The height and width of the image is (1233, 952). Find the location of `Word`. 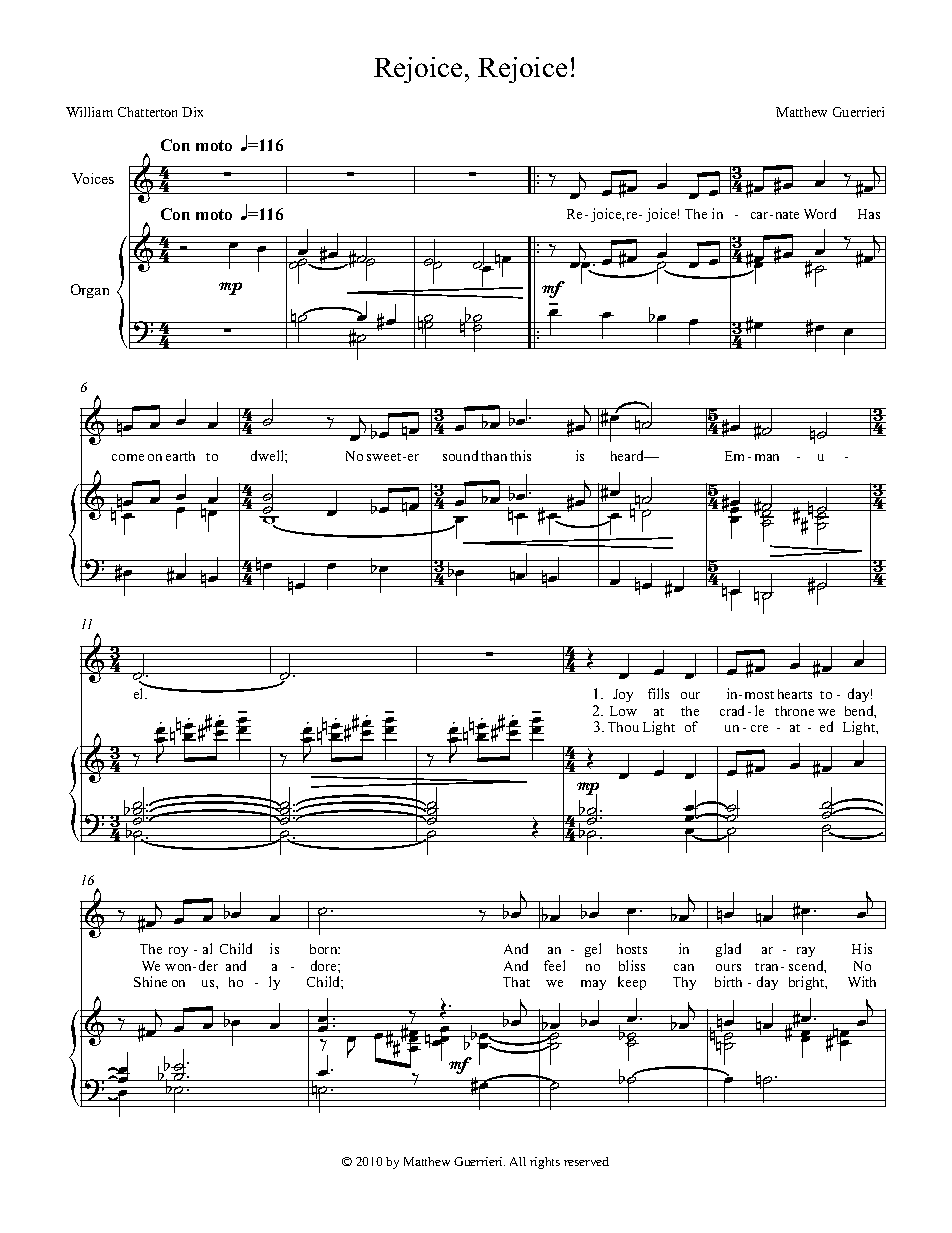

Word is located at coordinates (820, 213).
